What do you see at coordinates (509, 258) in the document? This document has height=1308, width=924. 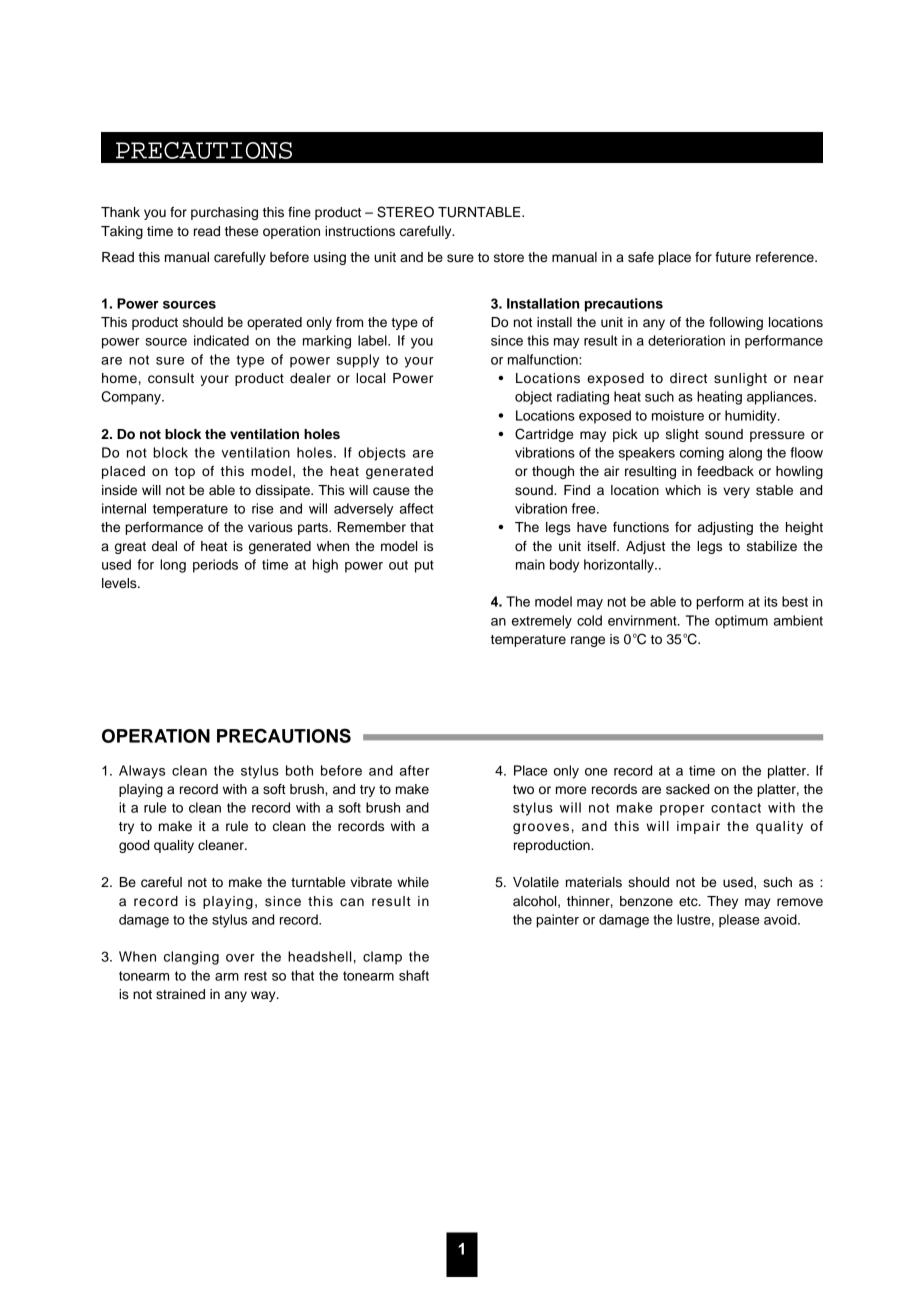 I see `store` at bounding box center [509, 258].
